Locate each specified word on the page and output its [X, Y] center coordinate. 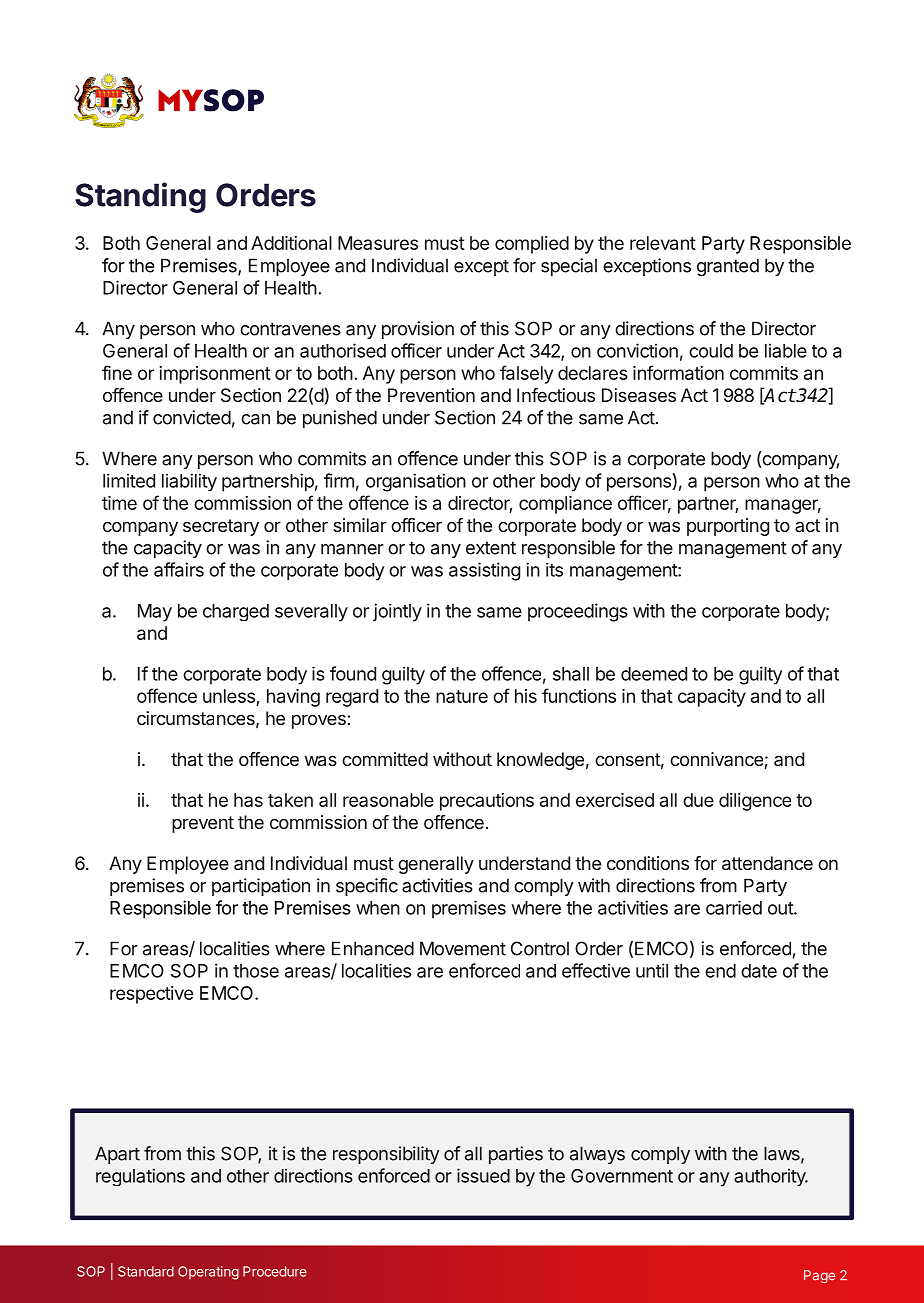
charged [236, 612]
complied [532, 245]
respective [151, 995]
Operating [208, 1273]
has [248, 800]
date [759, 971]
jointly [397, 612]
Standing [140, 197]
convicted [192, 417]
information [678, 372]
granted [728, 267]
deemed [654, 674]
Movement [463, 948]
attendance [767, 863]
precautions [487, 802]
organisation [416, 482]
